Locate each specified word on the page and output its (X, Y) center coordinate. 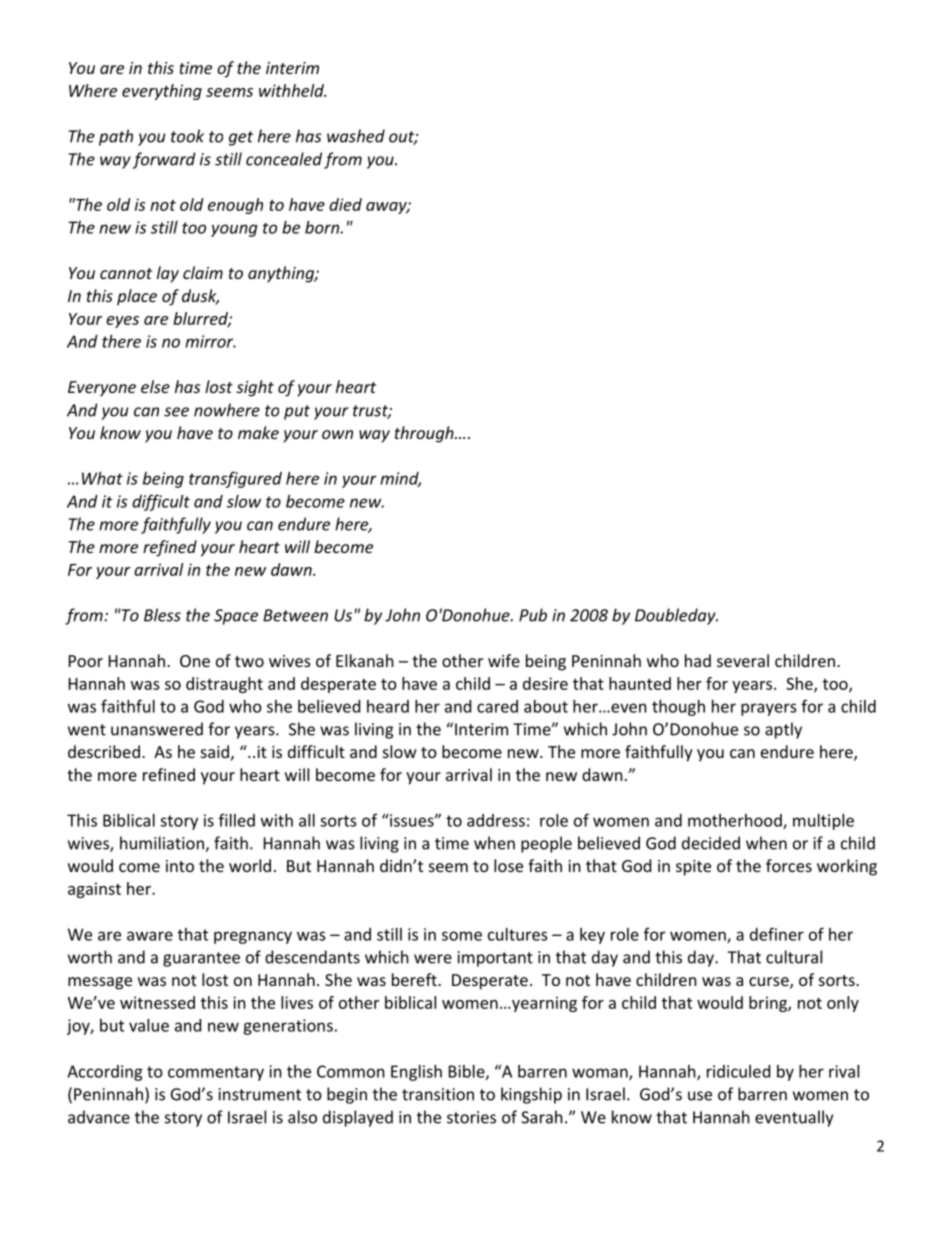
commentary (216, 1073)
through (425, 434)
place (137, 297)
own (337, 434)
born (323, 227)
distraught (224, 685)
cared (497, 706)
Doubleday (676, 616)
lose (508, 865)
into (180, 866)
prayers (769, 709)
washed (356, 136)
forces (789, 865)
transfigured (235, 479)
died (345, 204)
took (187, 136)
